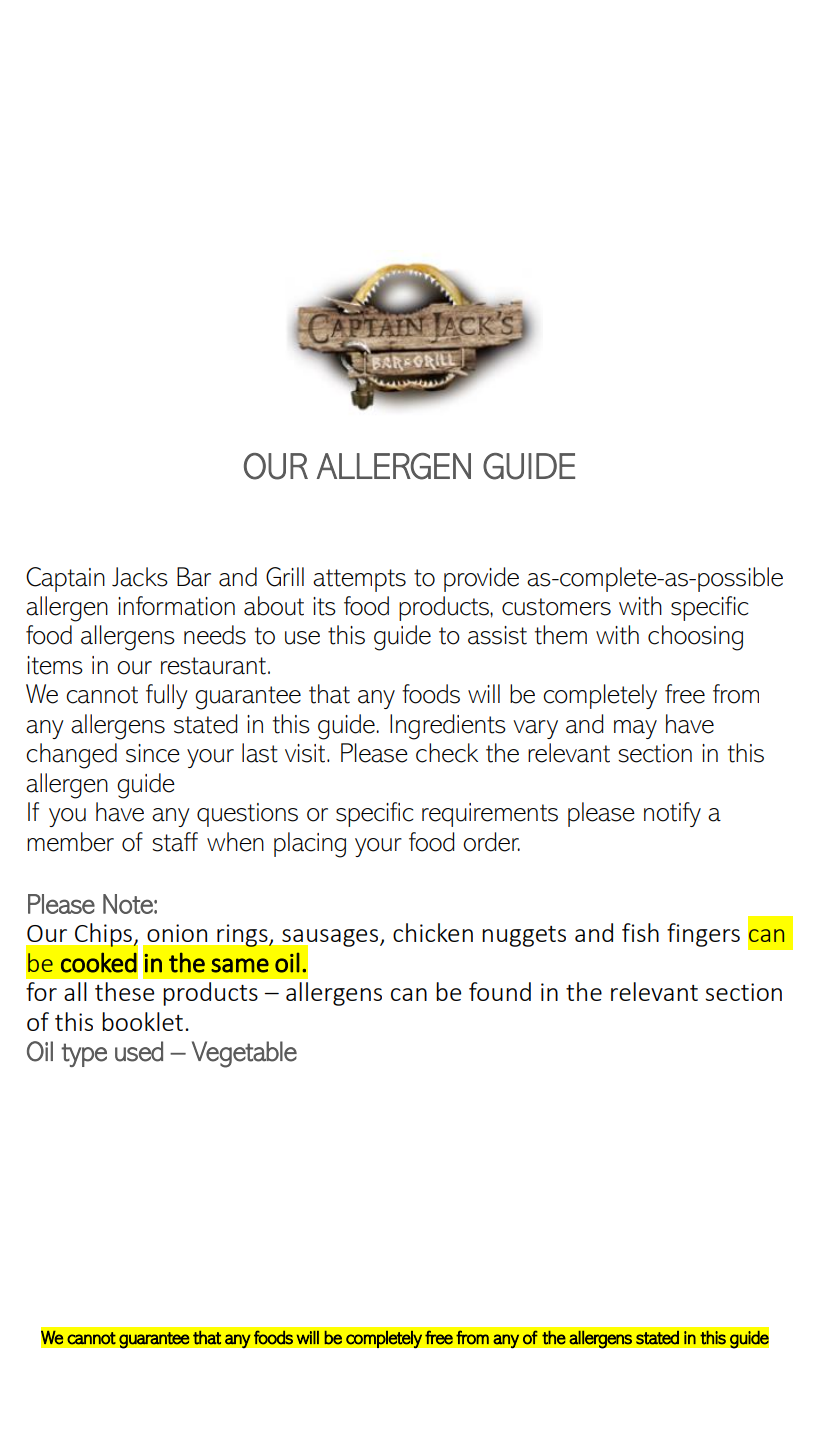  What do you see at coordinates (175, 842) in the document?
I see `staff` at bounding box center [175, 842].
